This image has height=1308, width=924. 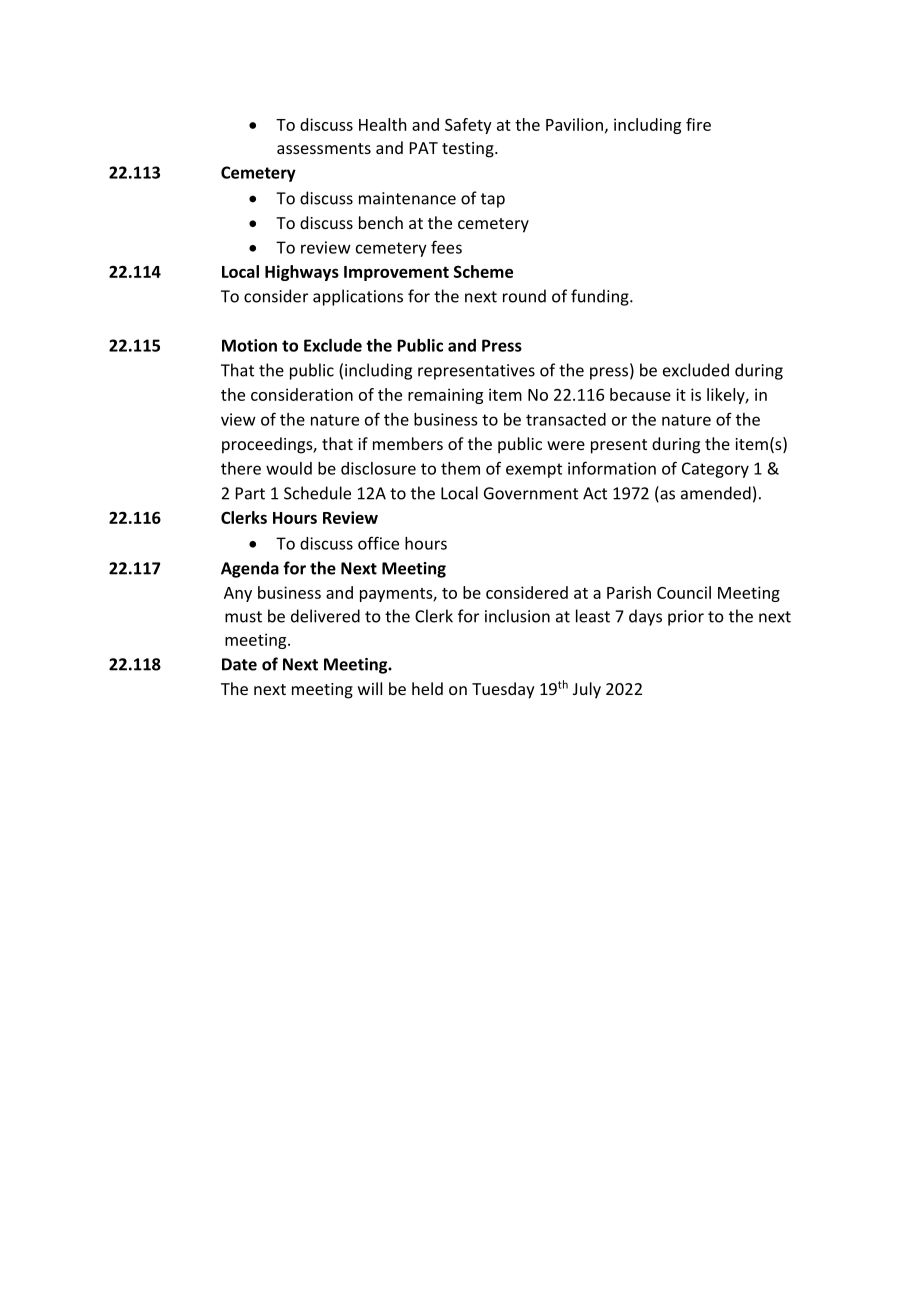 What do you see at coordinates (524, 296) in the image?
I see `round` at bounding box center [524, 296].
